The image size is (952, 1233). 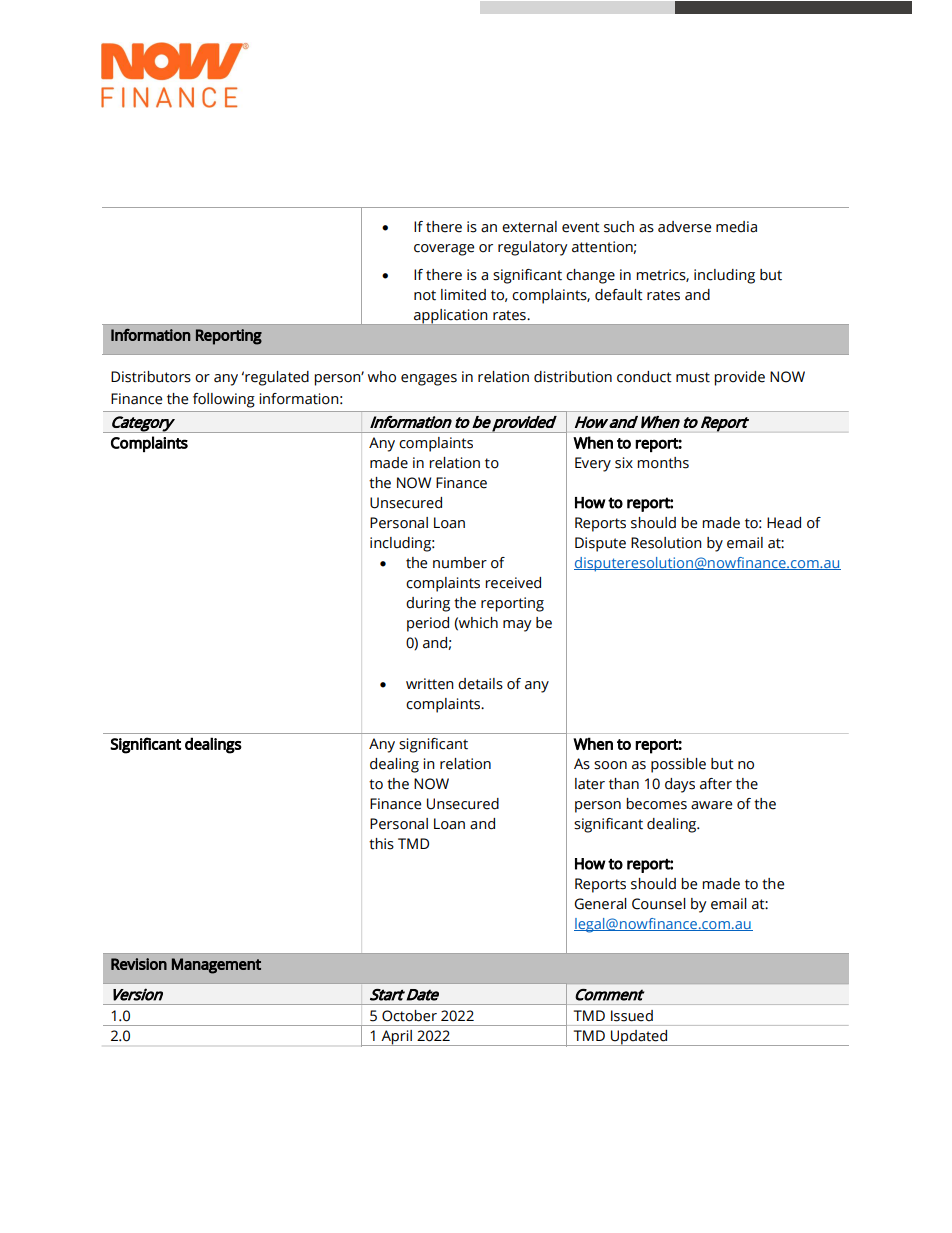 What do you see at coordinates (632, 1016) in the document?
I see `Issued` at bounding box center [632, 1016].
